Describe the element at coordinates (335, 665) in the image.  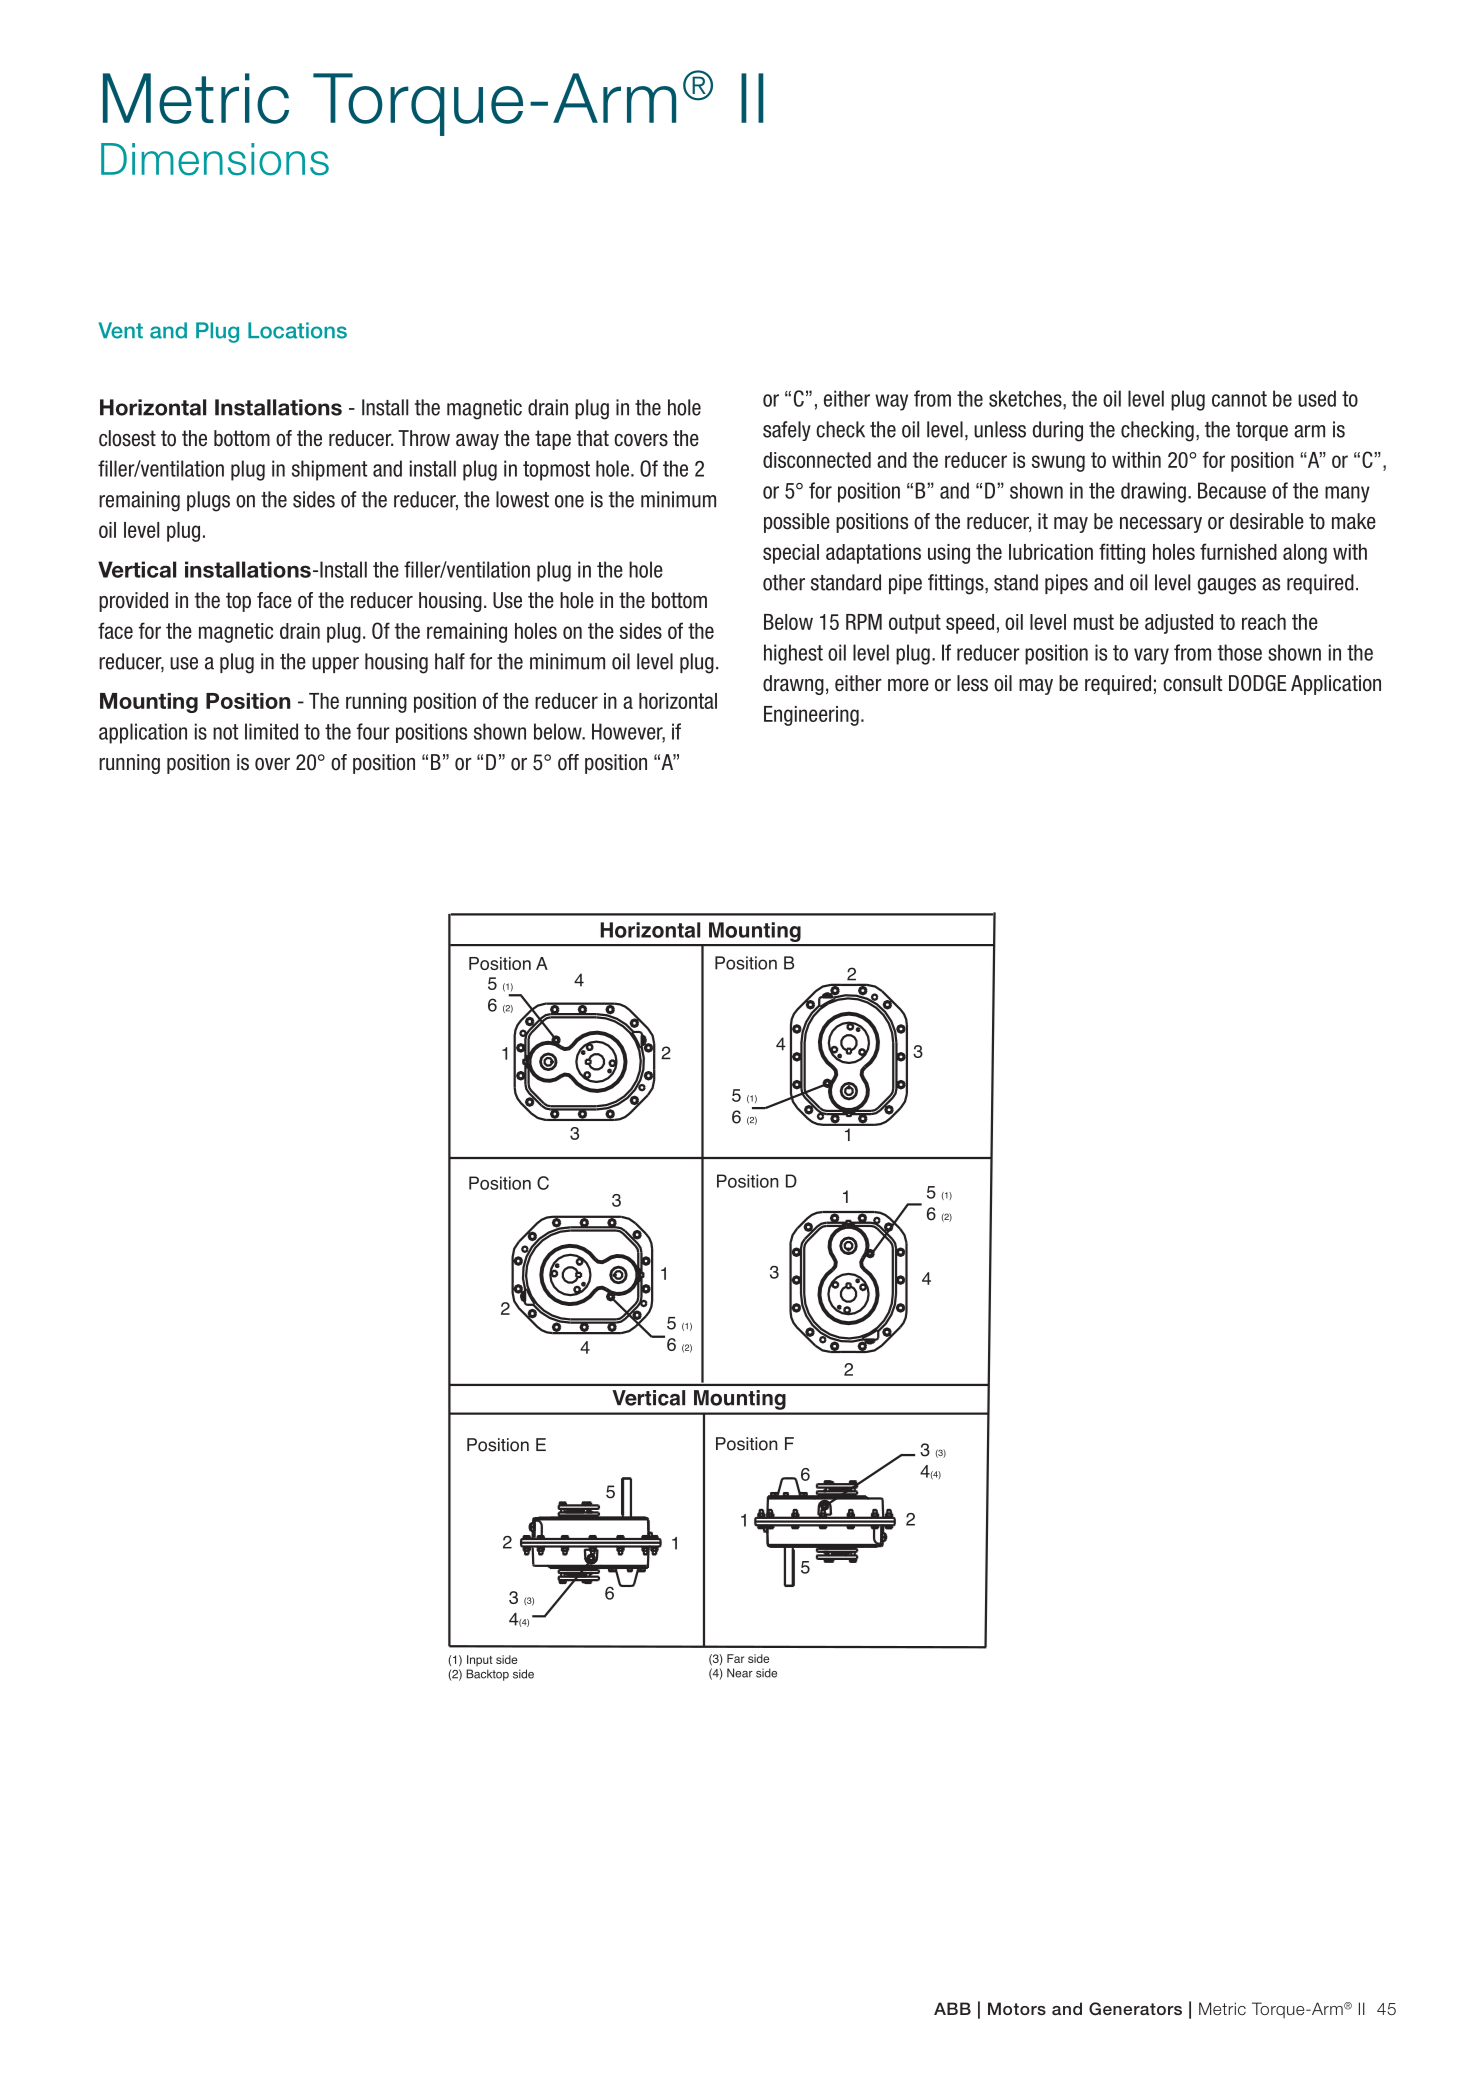
I see `upper` at that location.
